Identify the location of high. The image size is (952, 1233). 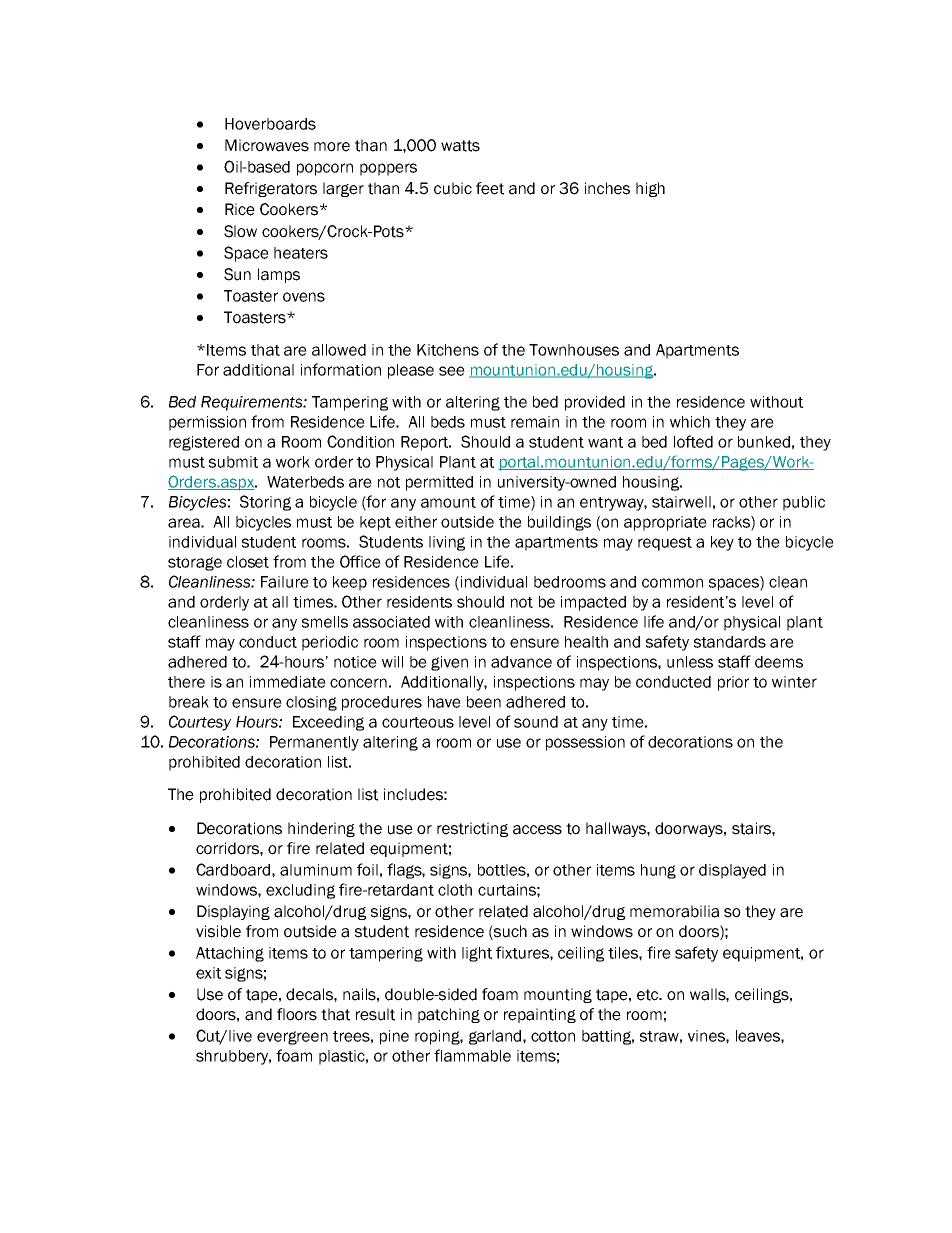
(650, 189).
